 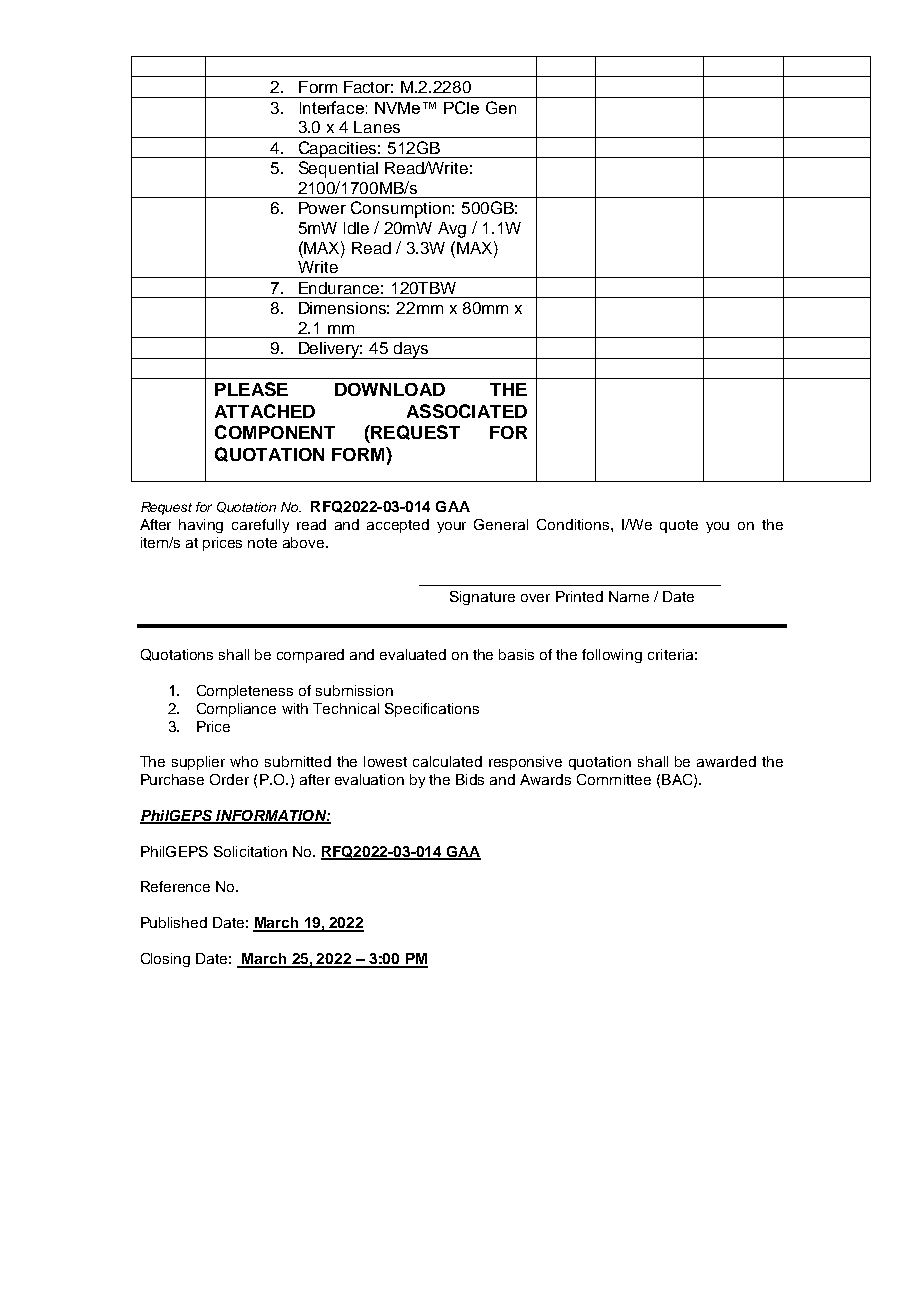 I want to click on PLEASE, so click(x=251, y=389).
